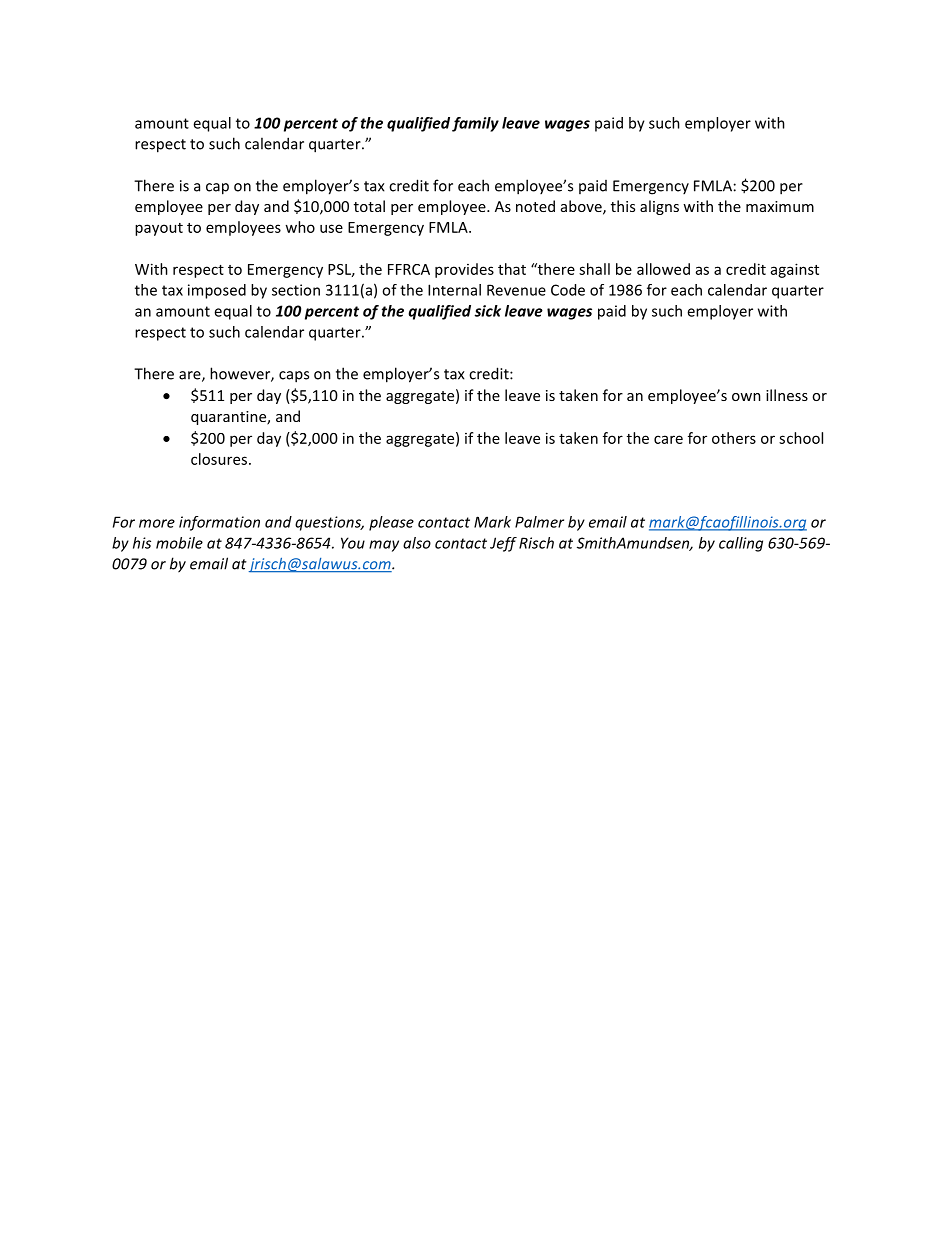  What do you see at coordinates (475, 124) in the page?
I see `family` at bounding box center [475, 124].
